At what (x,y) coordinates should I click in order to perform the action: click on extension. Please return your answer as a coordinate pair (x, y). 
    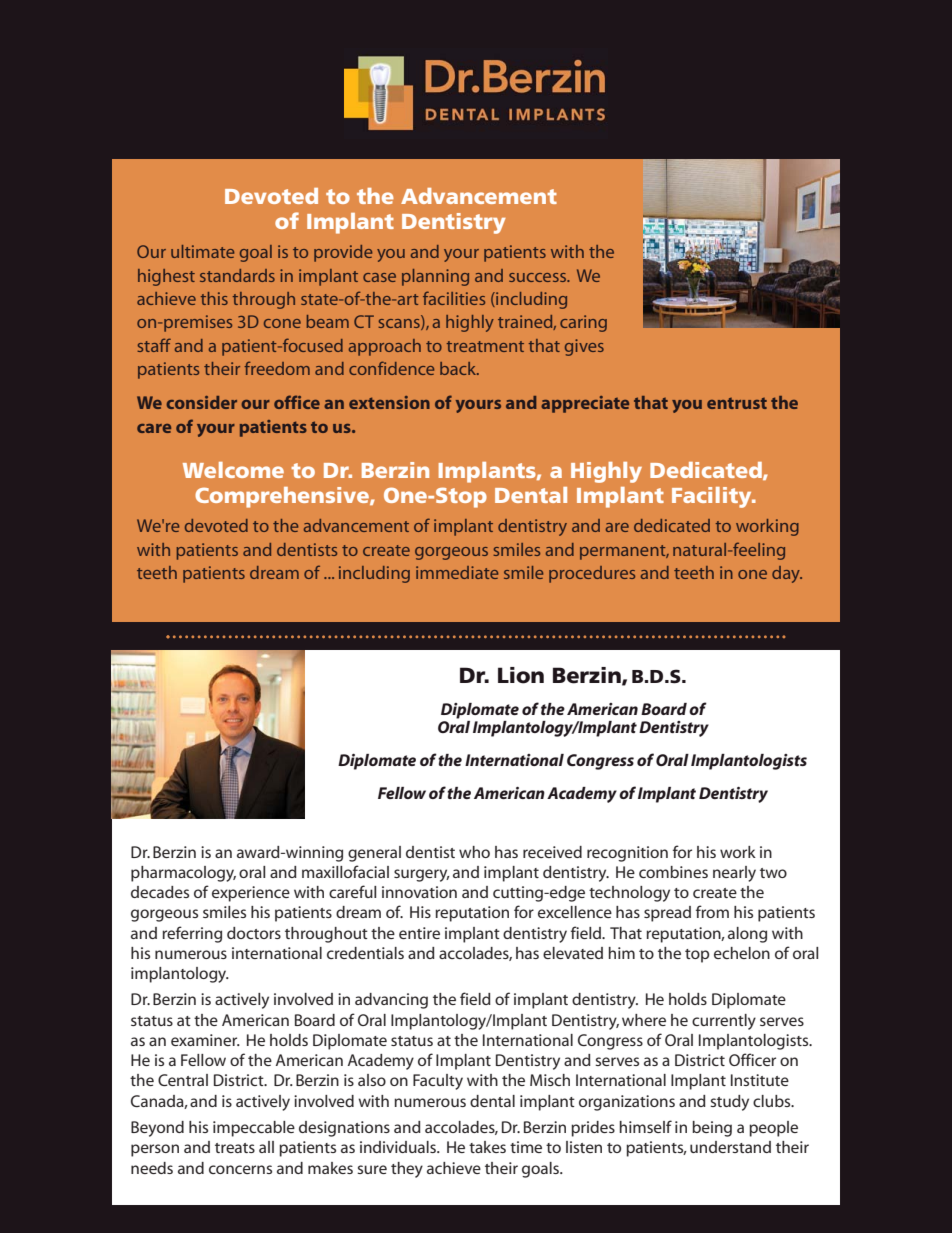
    Looking at the image, I should click on (389, 402).
